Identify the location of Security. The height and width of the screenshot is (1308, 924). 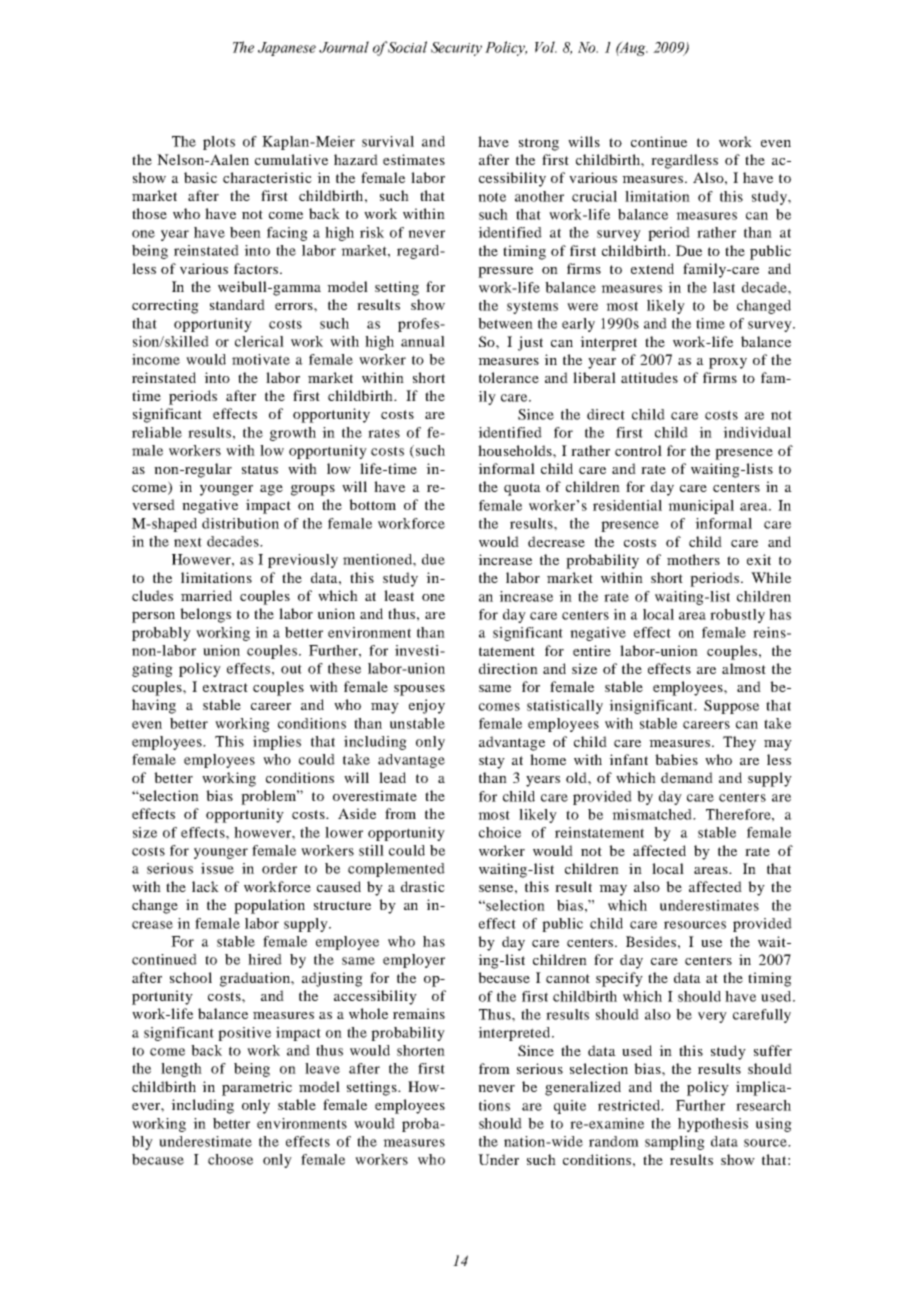
(456, 49).
